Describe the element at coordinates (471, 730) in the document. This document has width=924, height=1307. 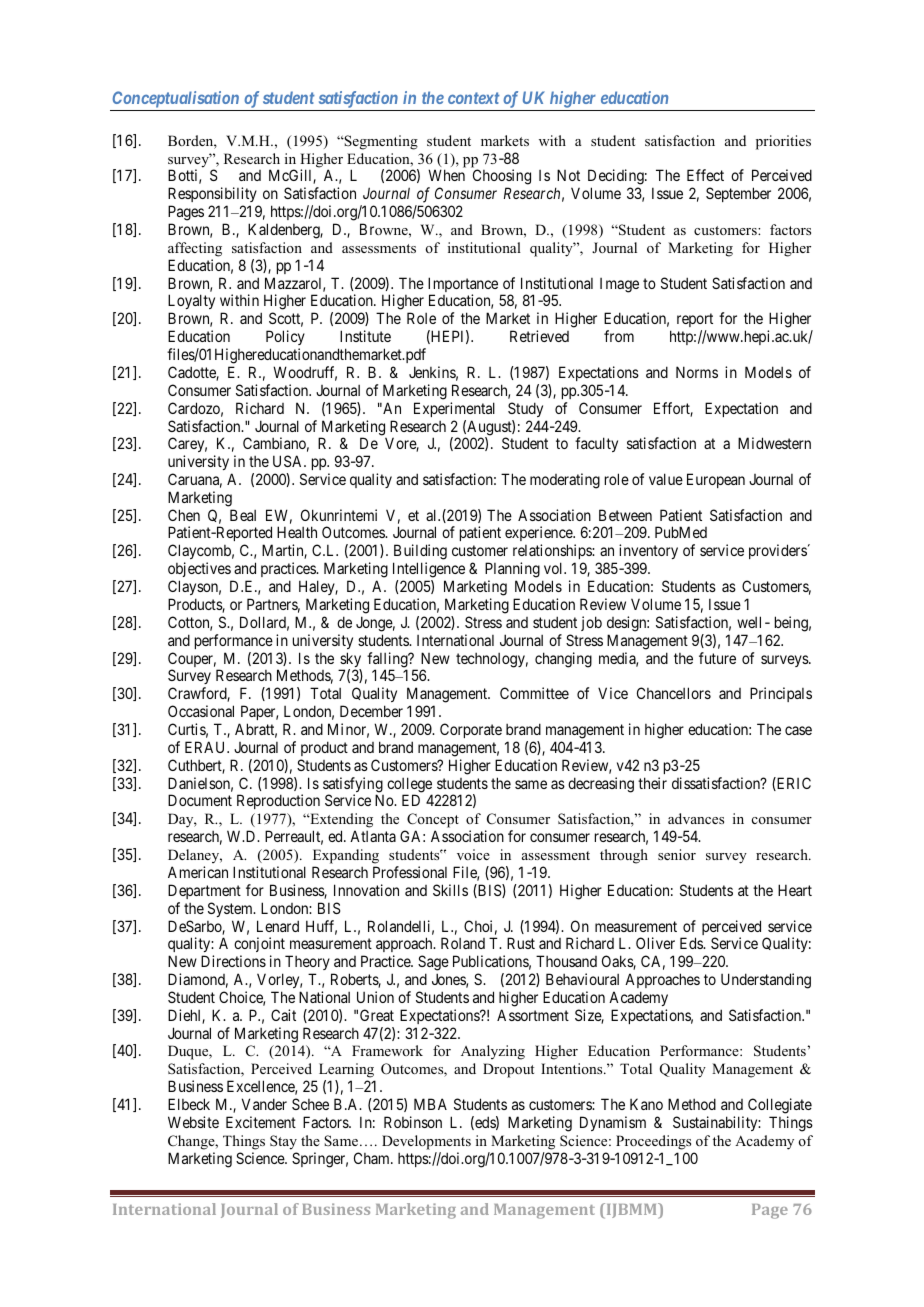
I see `Corporate` at that location.
